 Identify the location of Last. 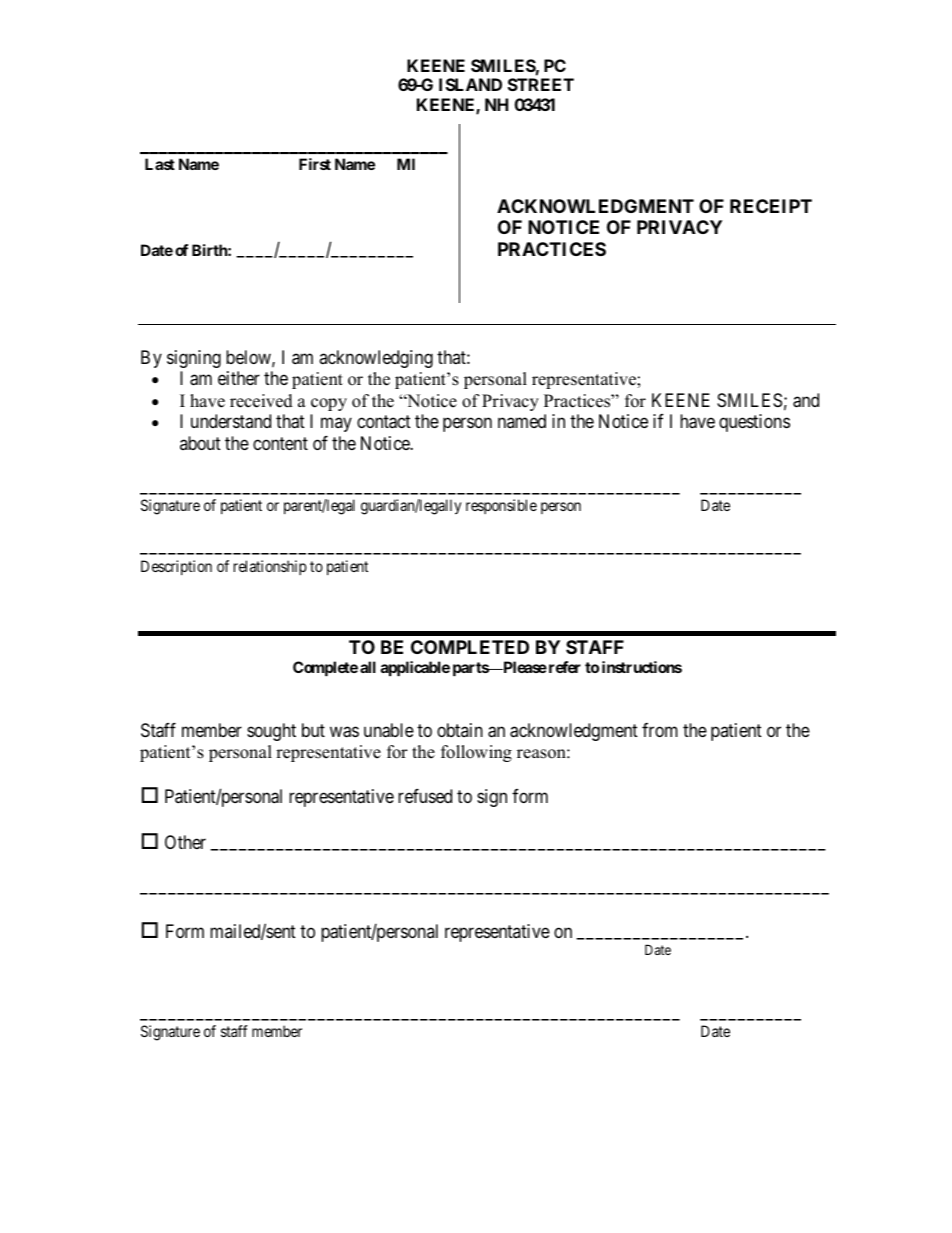
(160, 164).
